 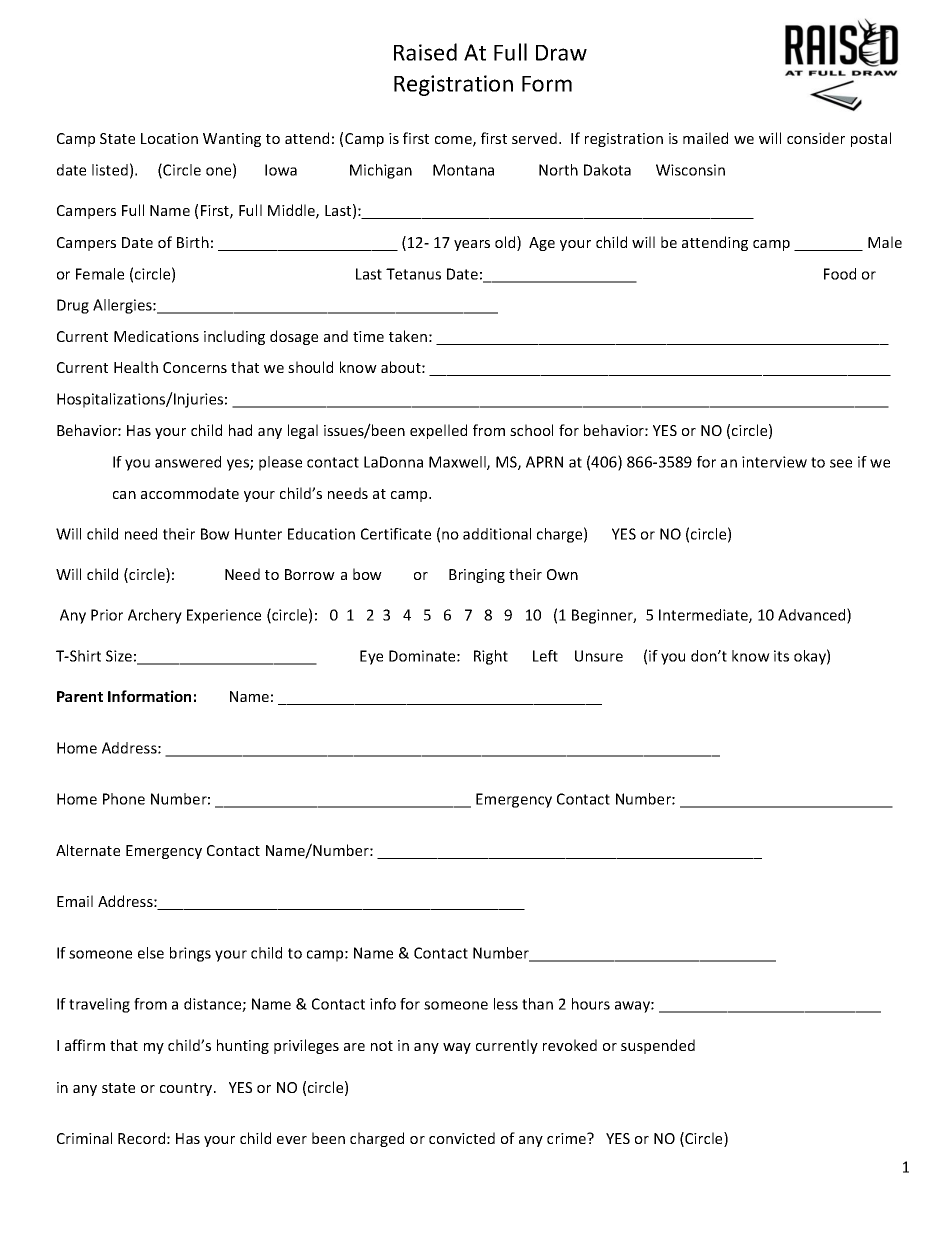 What do you see at coordinates (425, 52) in the screenshot?
I see `Raised` at bounding box center [425, 52].
